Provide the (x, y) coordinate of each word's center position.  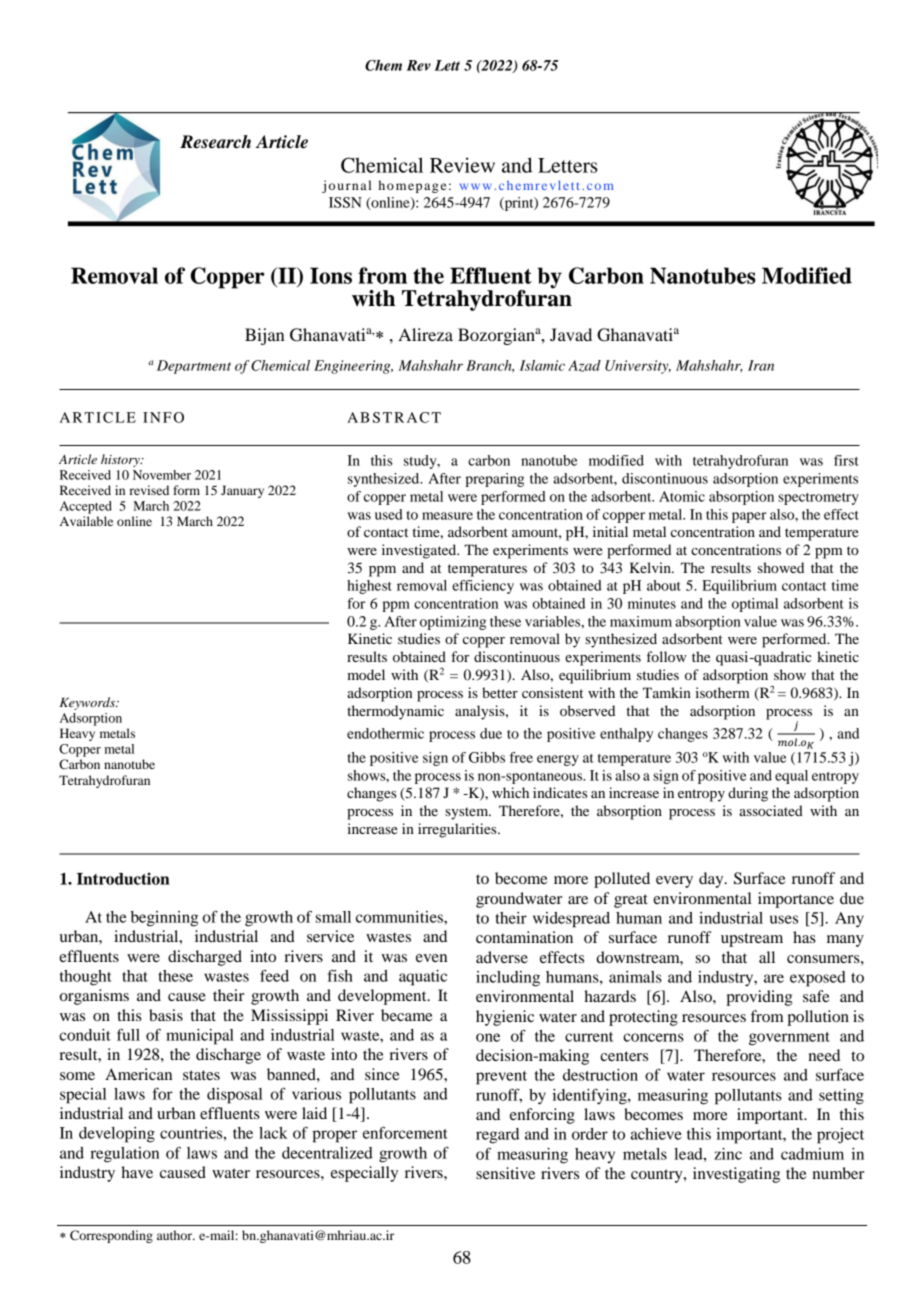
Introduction (123, 878)
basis (166, 1015)
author (176, 1235)
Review (462, 165)
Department (194, 367)
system (468, 813)
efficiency (483, 587)
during (748, 794)
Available (86, 521)
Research (215, 142)
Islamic (542, 365)
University (638, 367)
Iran (761, 365)
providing (759, 998)
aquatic (423, 978)
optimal (755, 605)
